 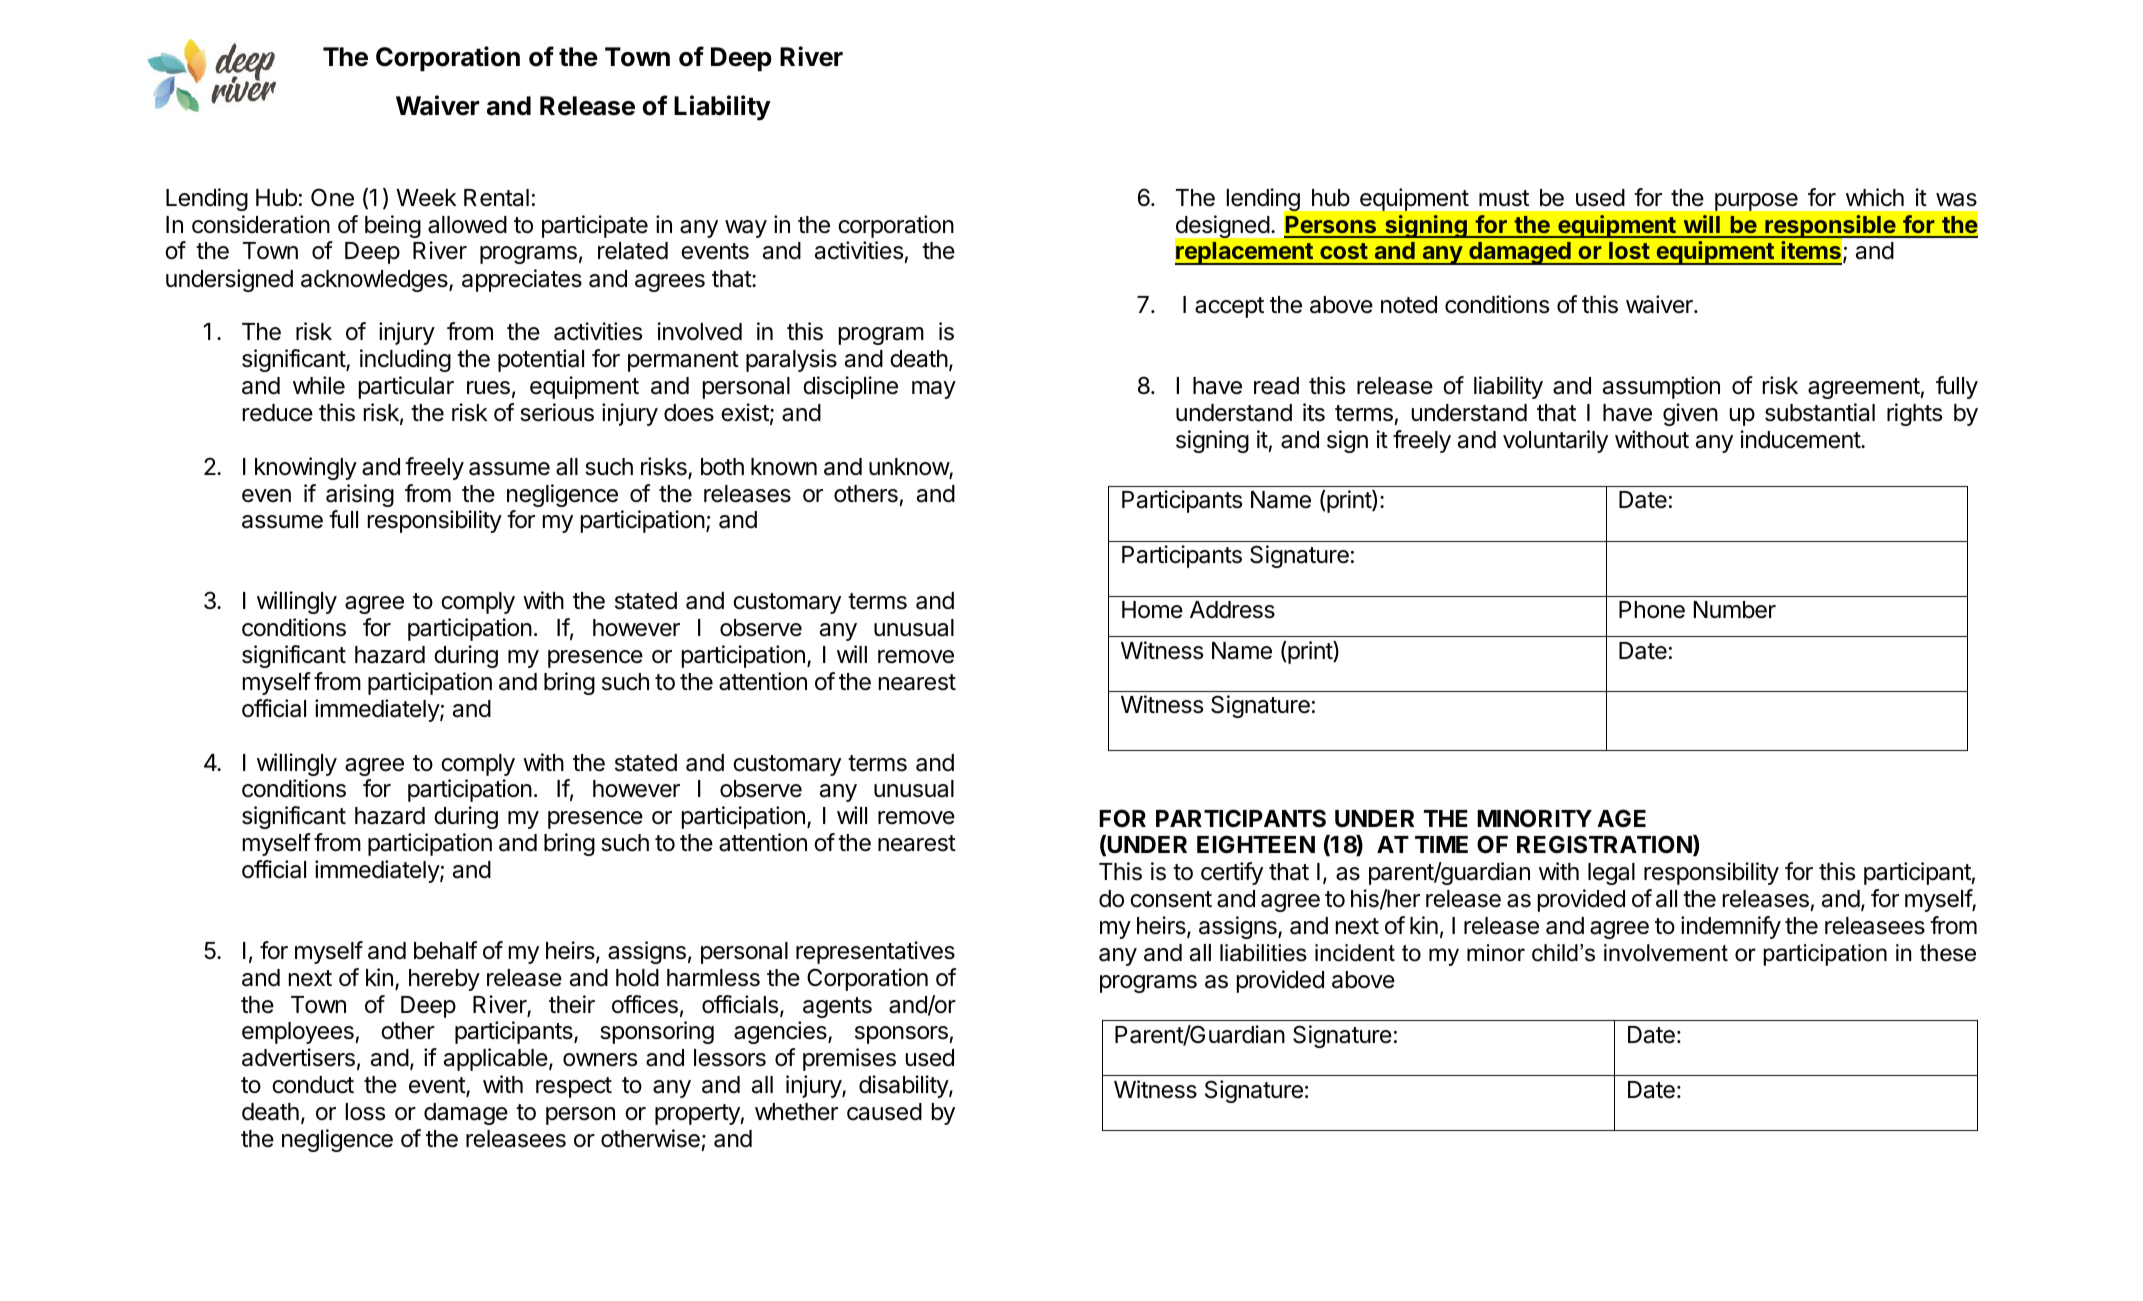 What do you see at coordinates (1152, 610) in the document?
I see `Home` at bounding box center [1152, 610].
